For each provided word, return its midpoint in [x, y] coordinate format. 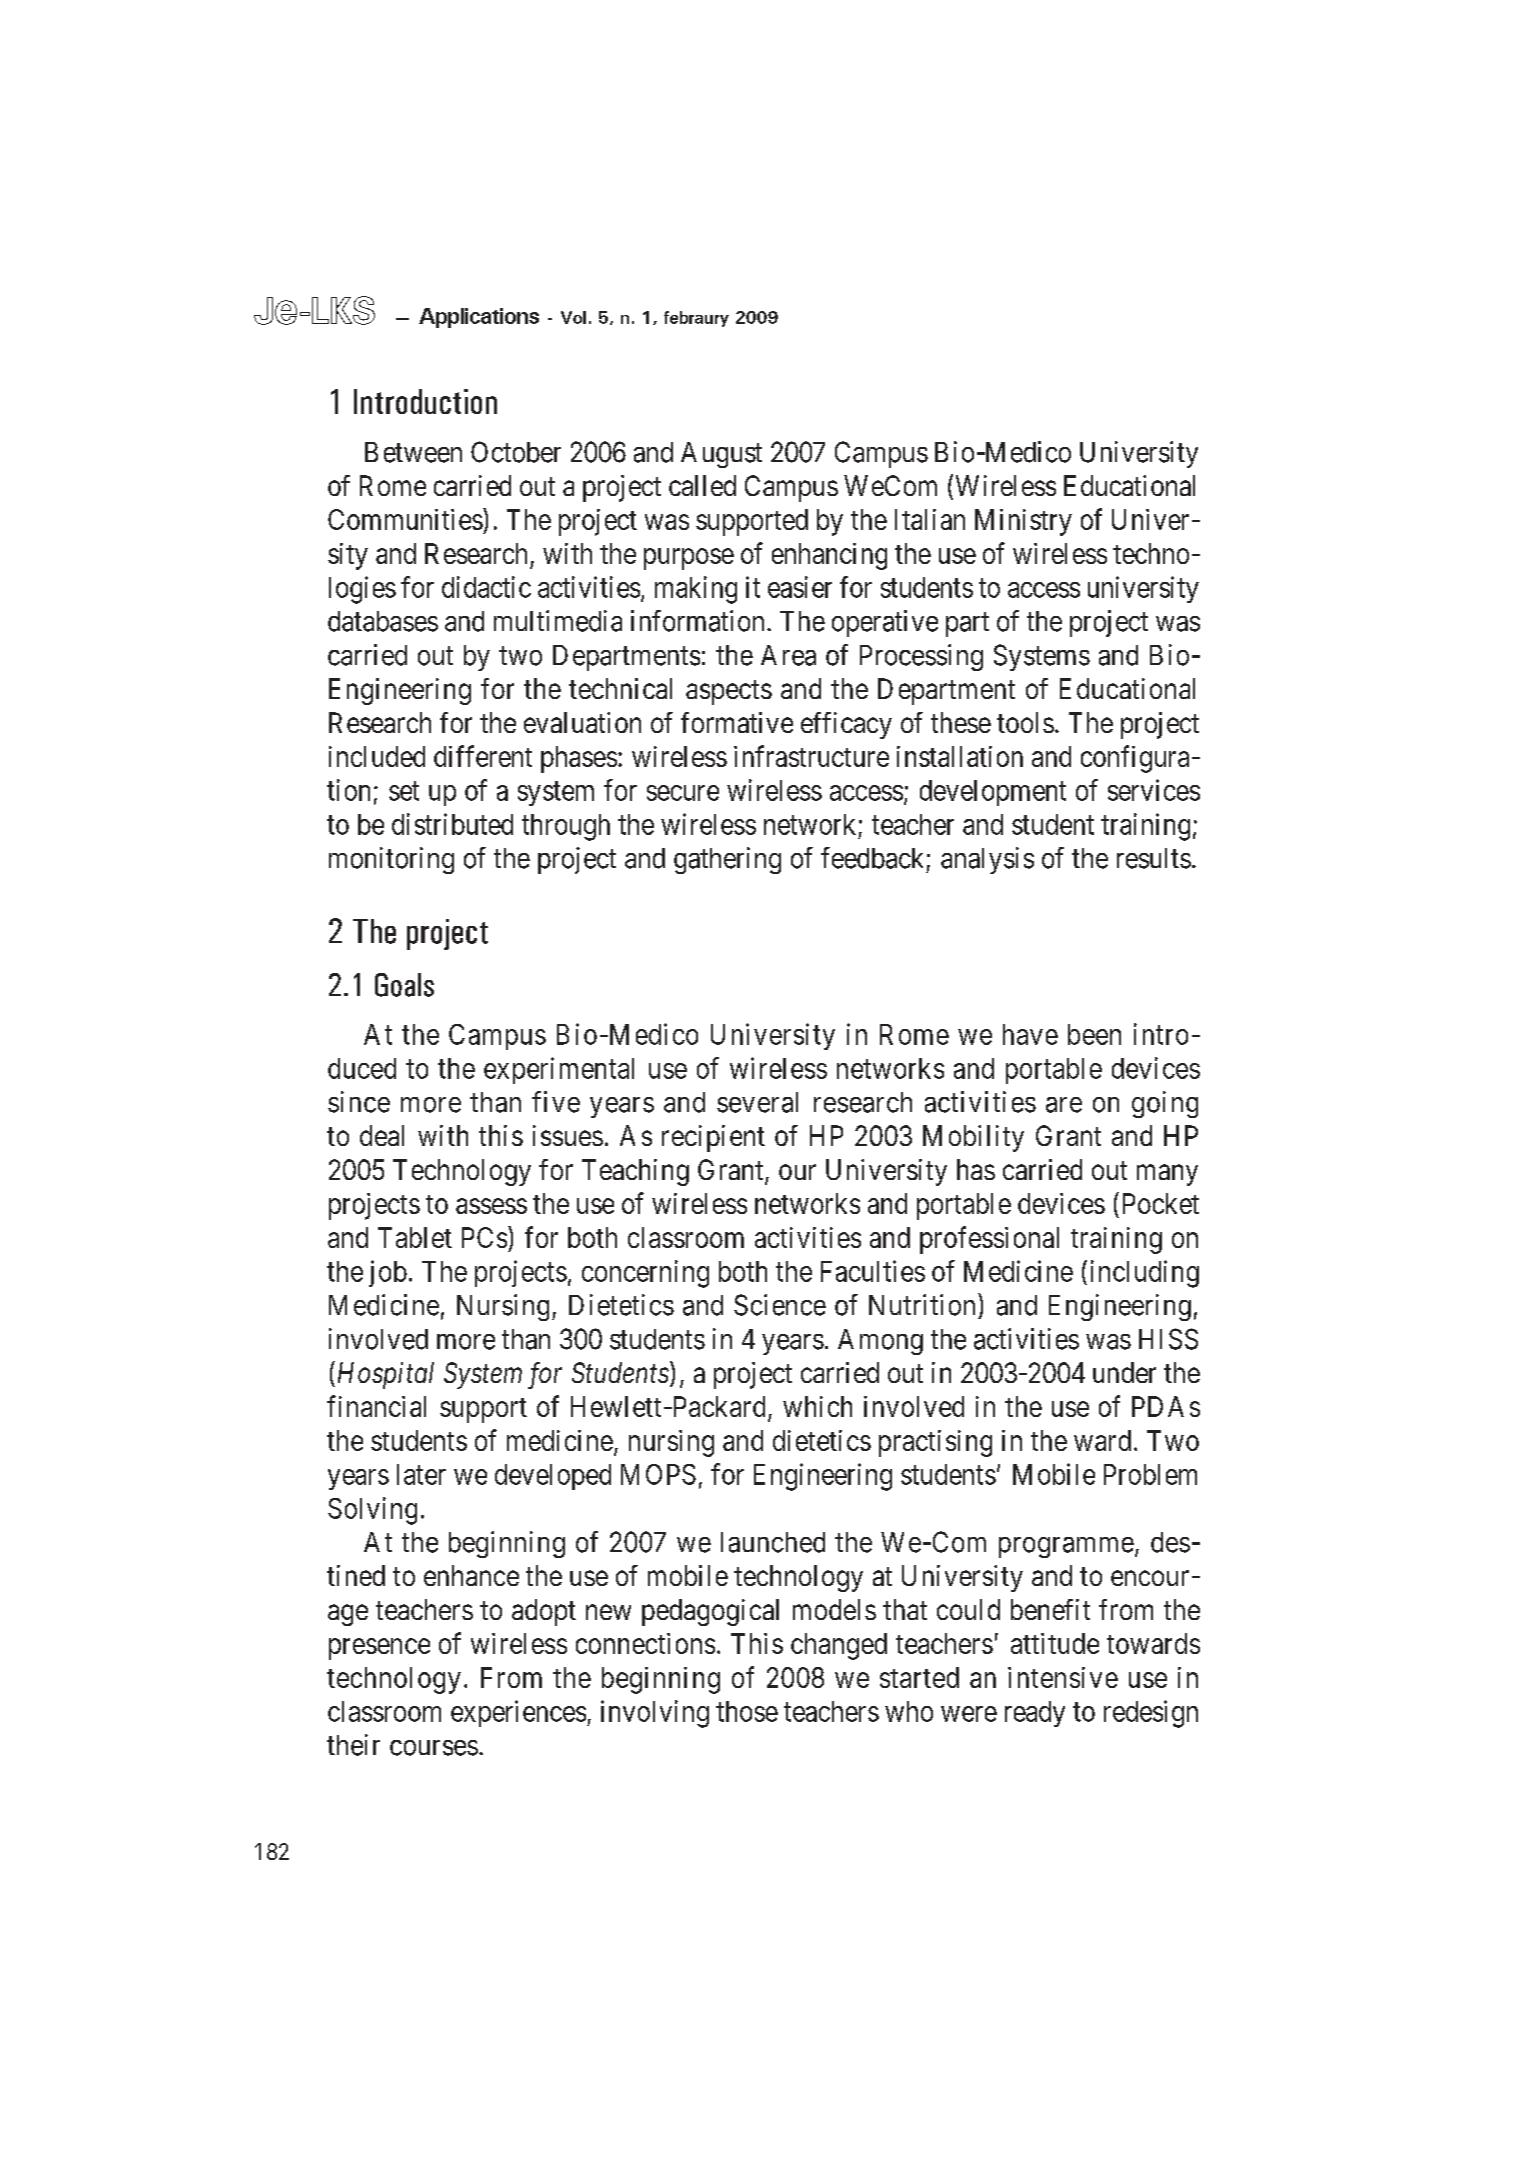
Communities [405, 519]
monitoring [391, 860]
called [702, 485]
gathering [727, 860]
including [1145, 1274]
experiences [518, 1713]
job [388, 1273]
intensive [1063, 1677]
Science [780, 1305]
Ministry [1023, 522]
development [993, 793]
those [747, 1711]
